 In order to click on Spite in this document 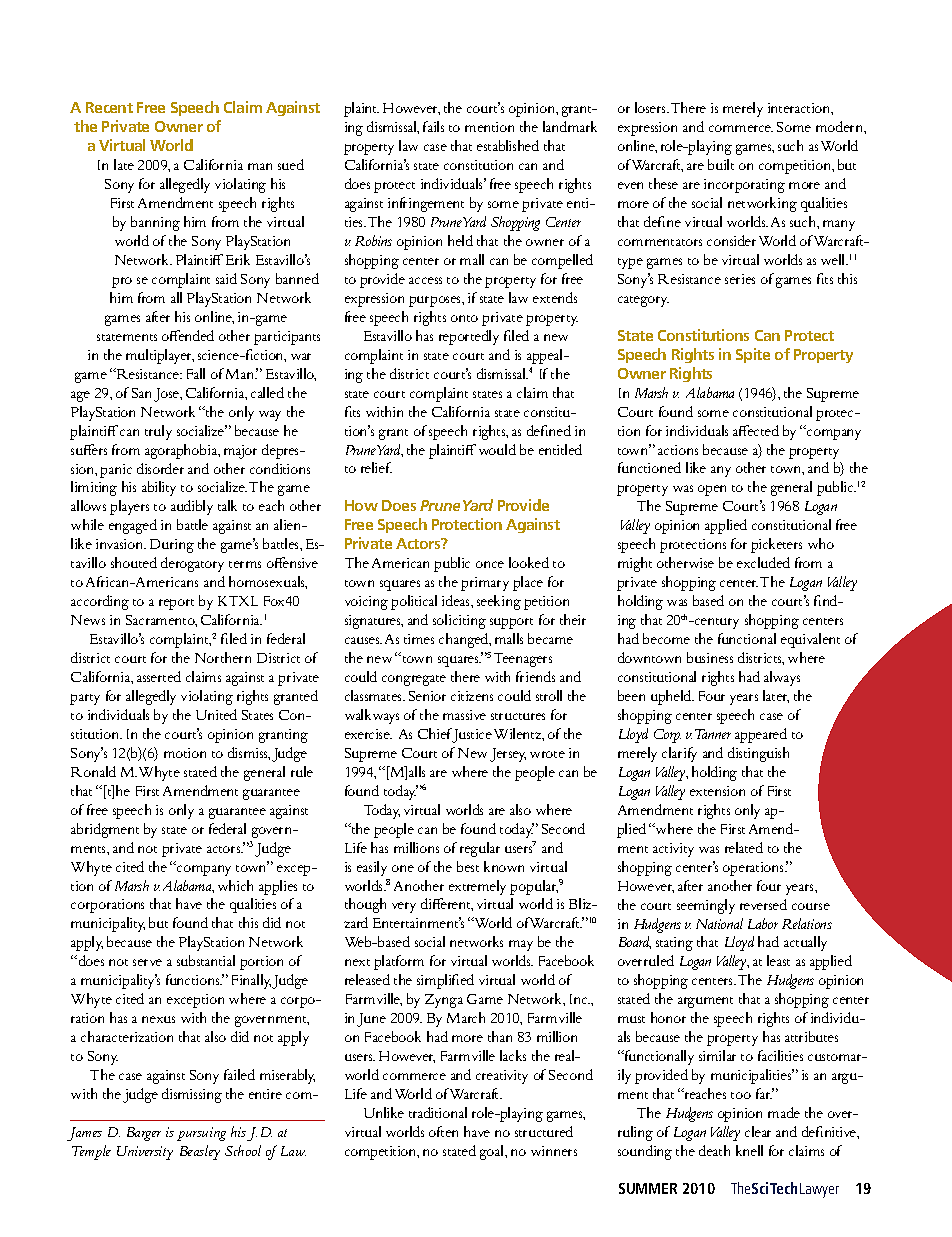, I will do `click(753, 355)`.
